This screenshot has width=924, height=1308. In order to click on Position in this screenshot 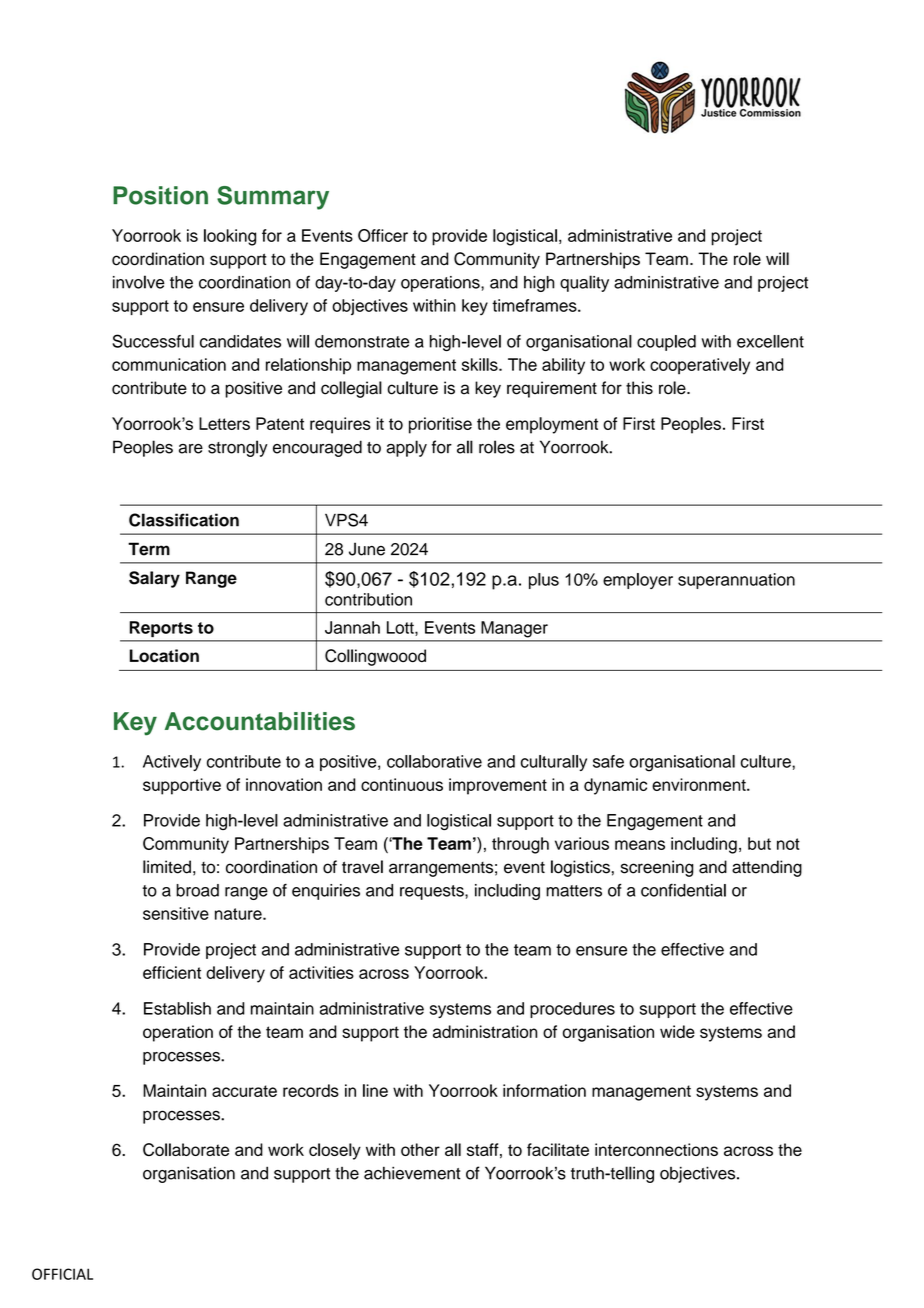, I will do `click(160, 195)`.
